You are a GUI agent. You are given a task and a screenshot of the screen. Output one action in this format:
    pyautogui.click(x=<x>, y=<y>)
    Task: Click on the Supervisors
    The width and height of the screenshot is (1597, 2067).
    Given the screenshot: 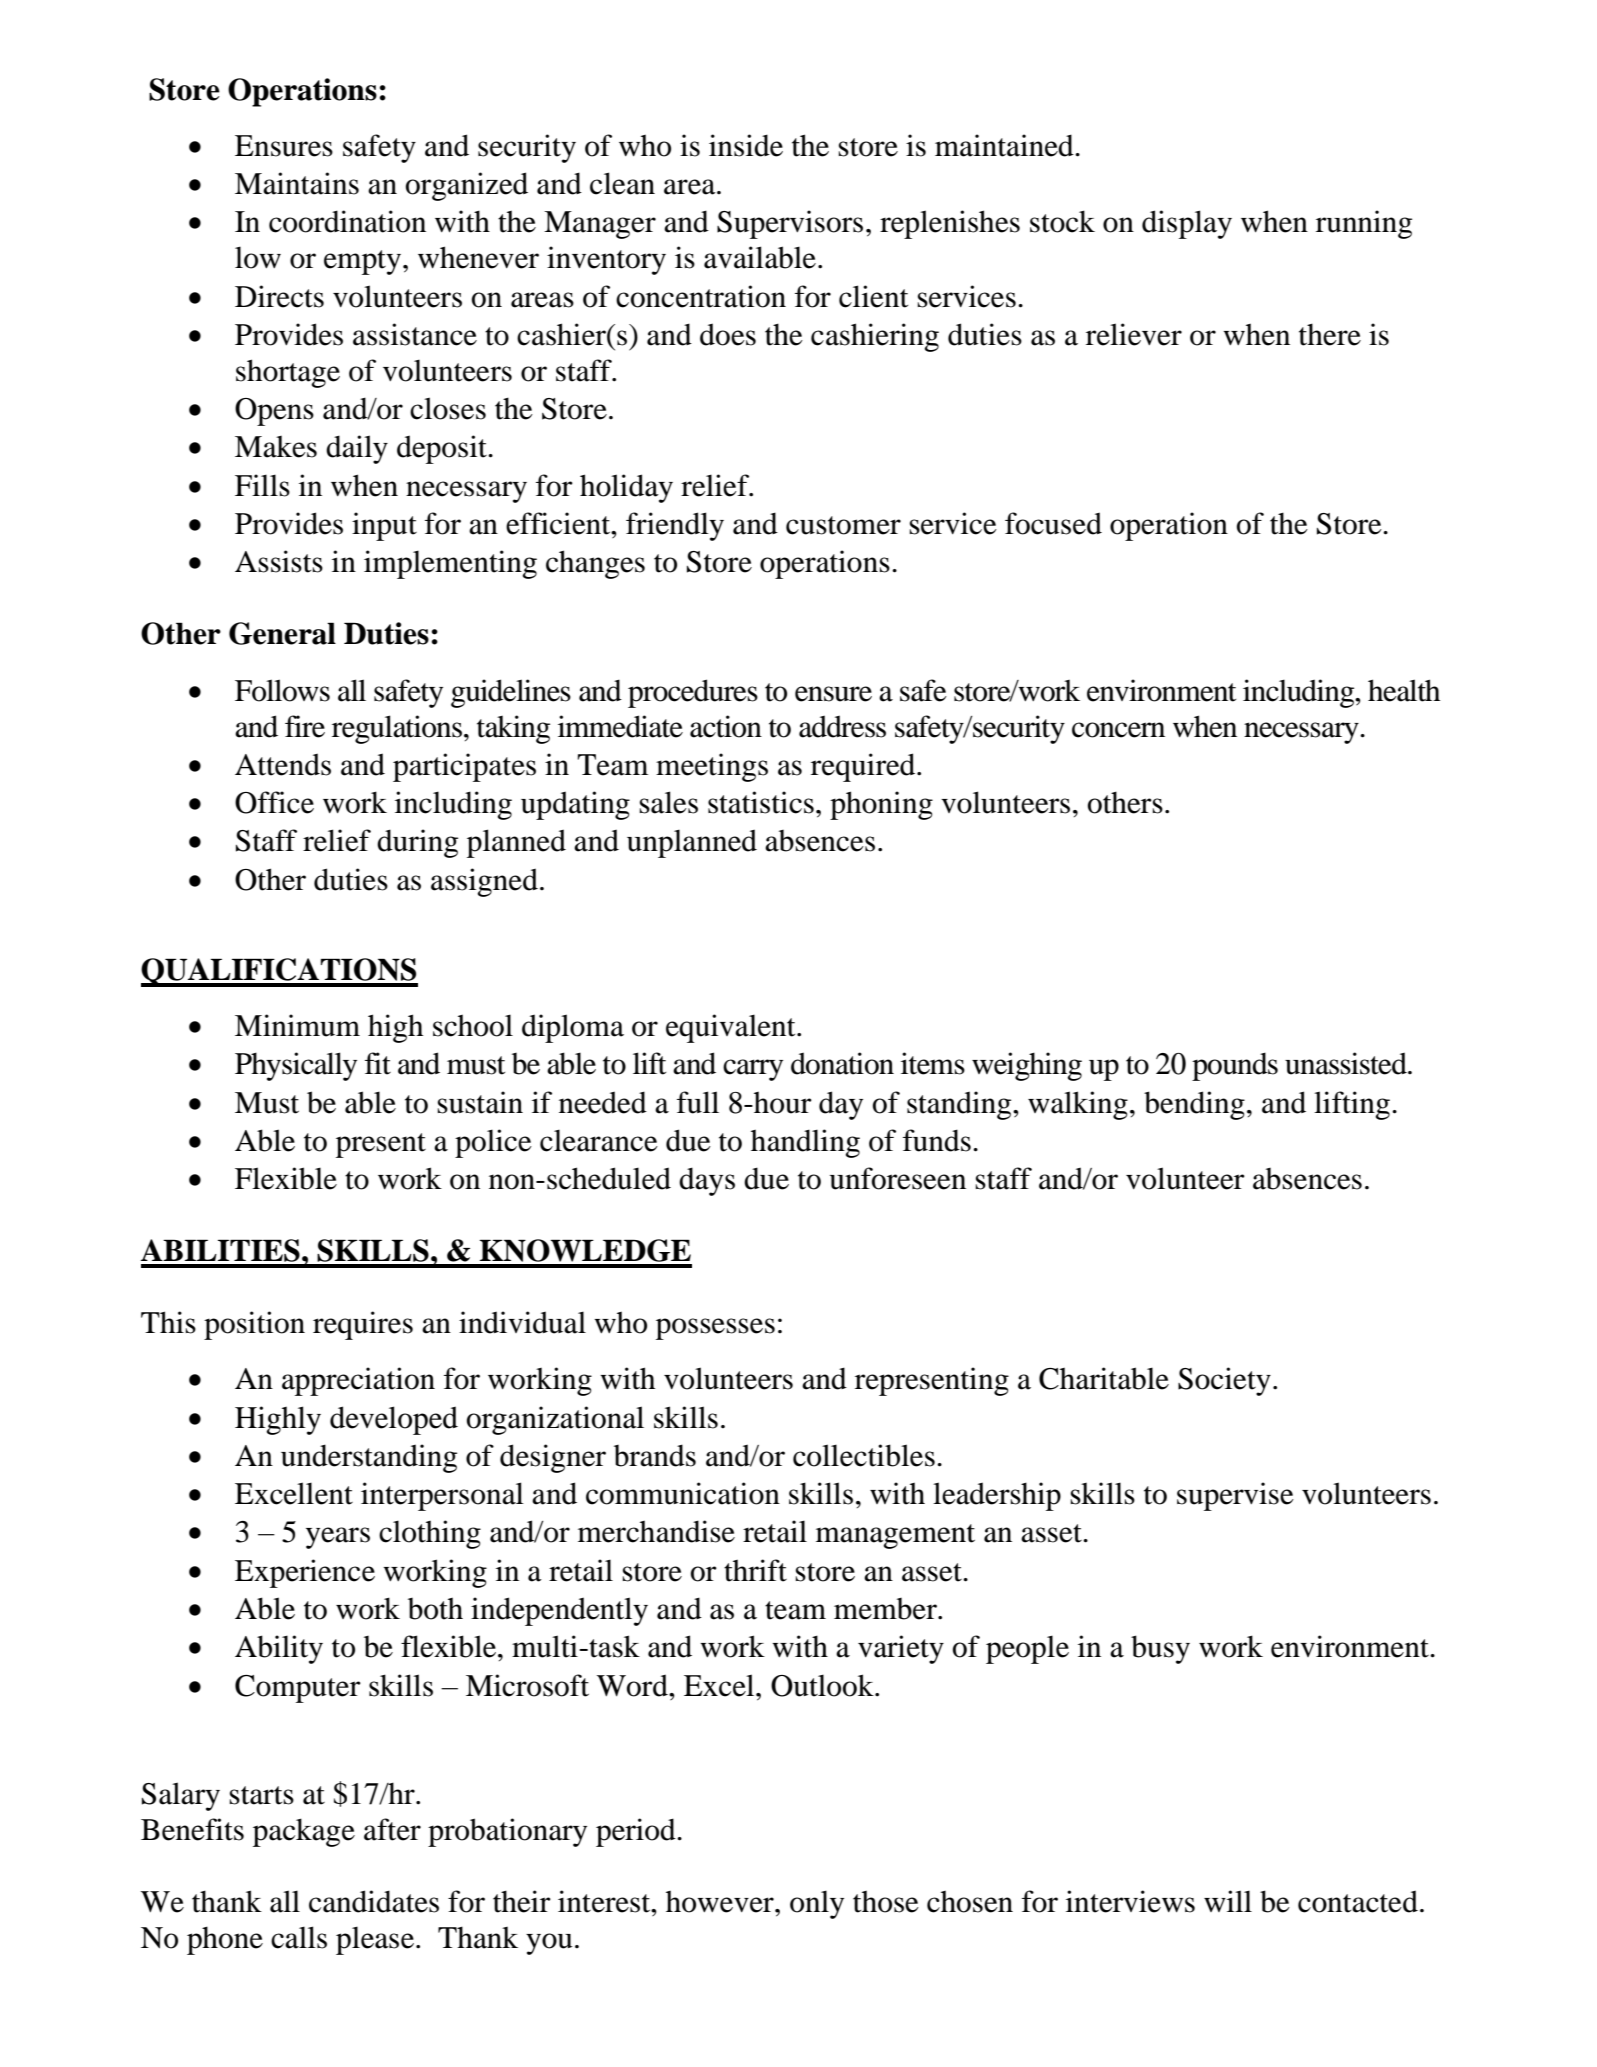 What is the action you would take?
    pyautogui.click(x=790, y=224)
